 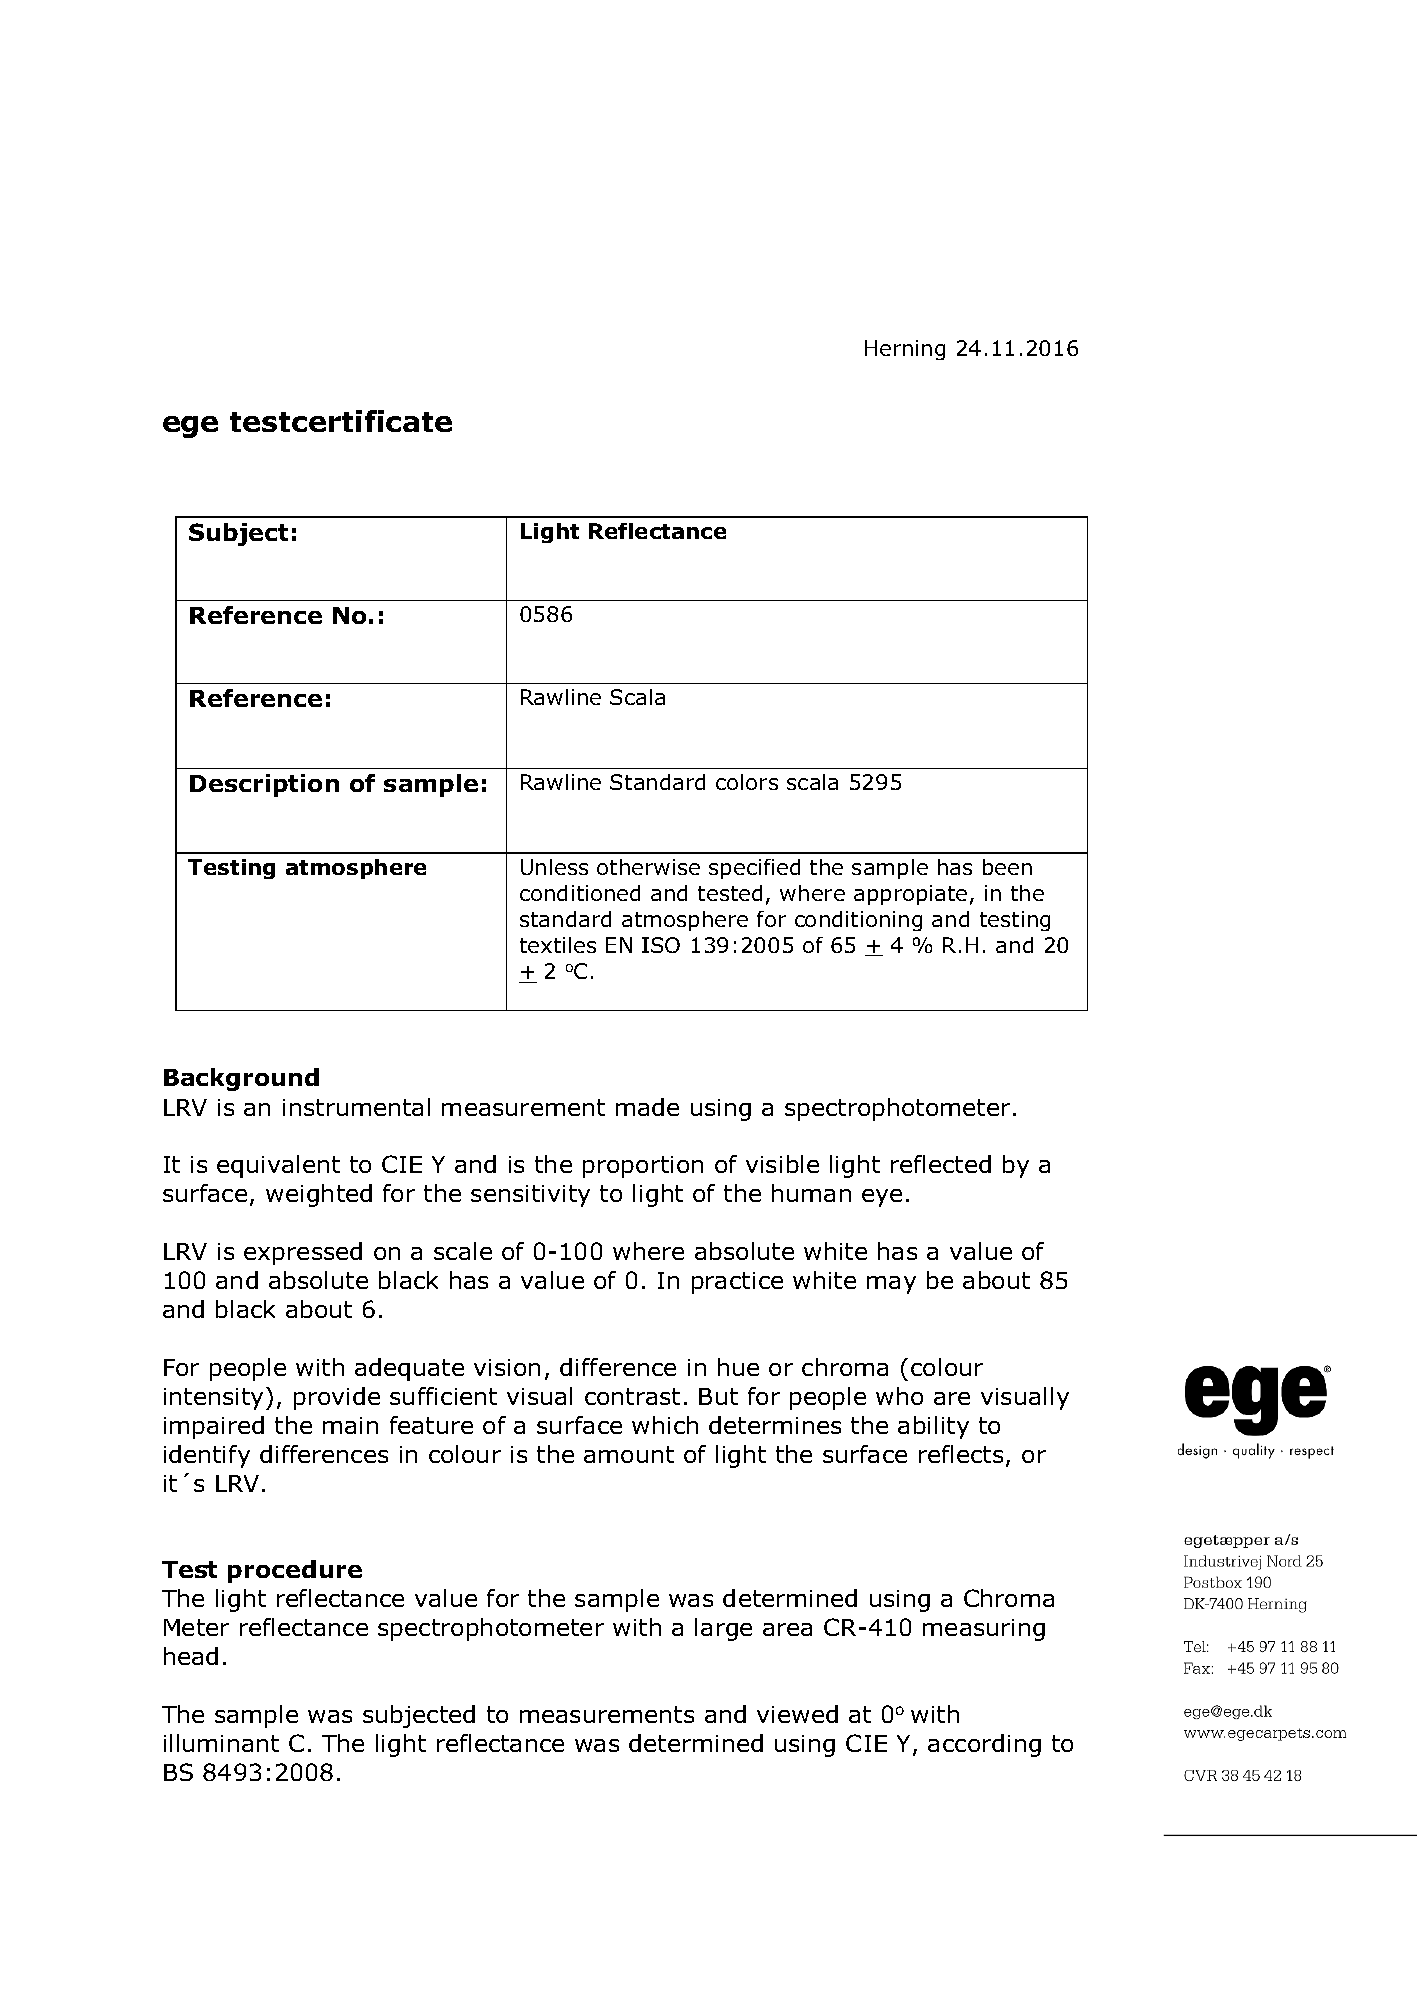 I want to click on conditioned, so click(x=580, y=893).
